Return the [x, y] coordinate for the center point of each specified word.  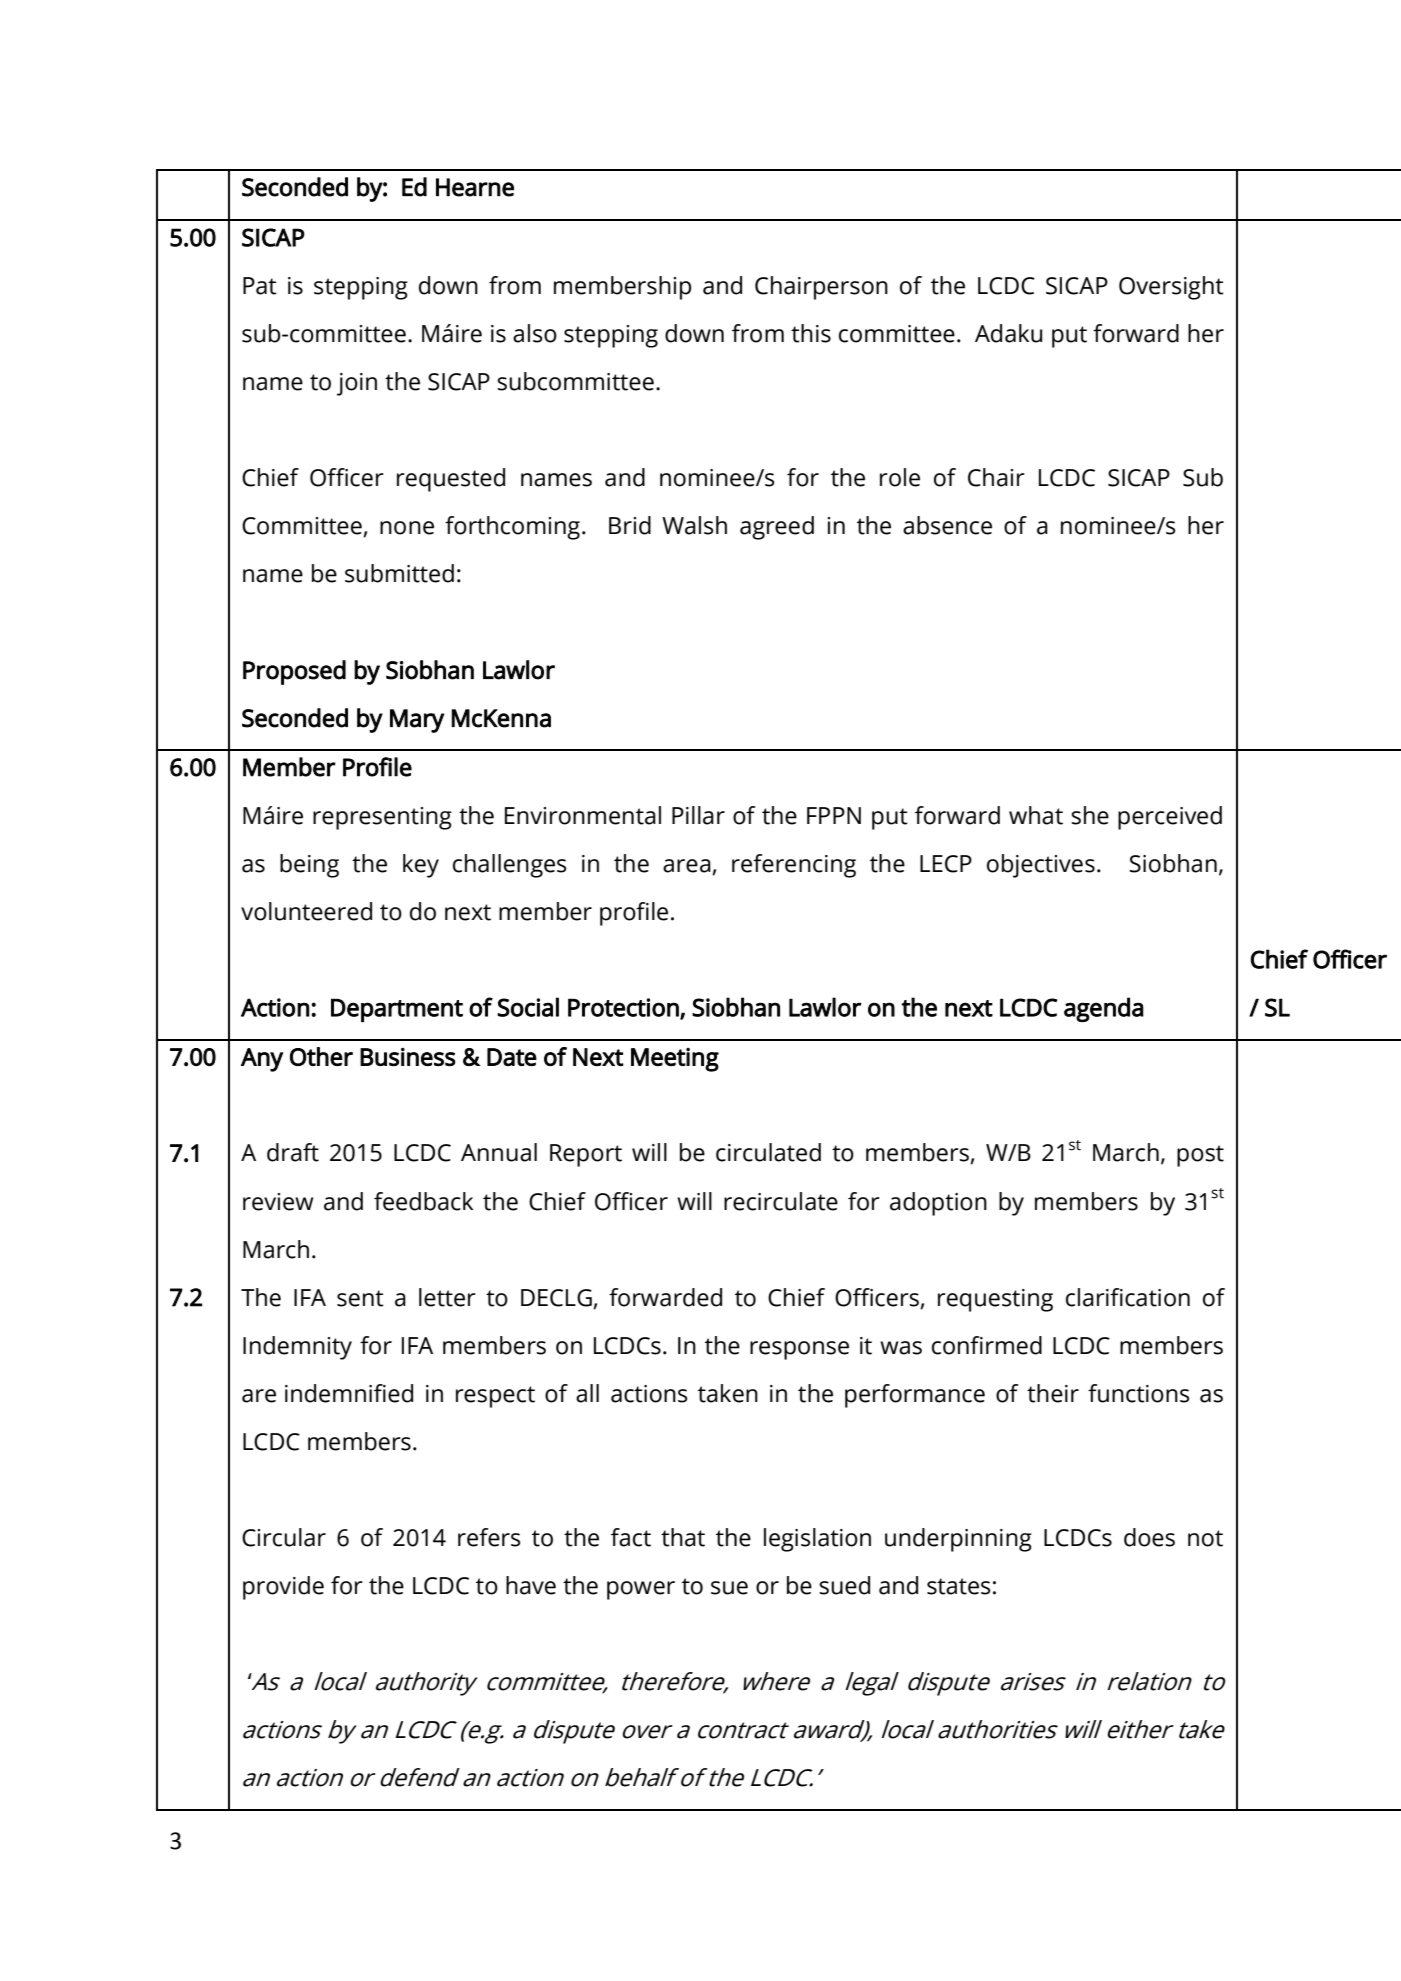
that [683, 1537]
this [811, 333]
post [1200, 1156]
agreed [777, 528]
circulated [768, 1152]
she [1090, 815]
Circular [284, 1537]
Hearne [475, 187]
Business [408, 1056]
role [900, 477]
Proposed [294, 672]
